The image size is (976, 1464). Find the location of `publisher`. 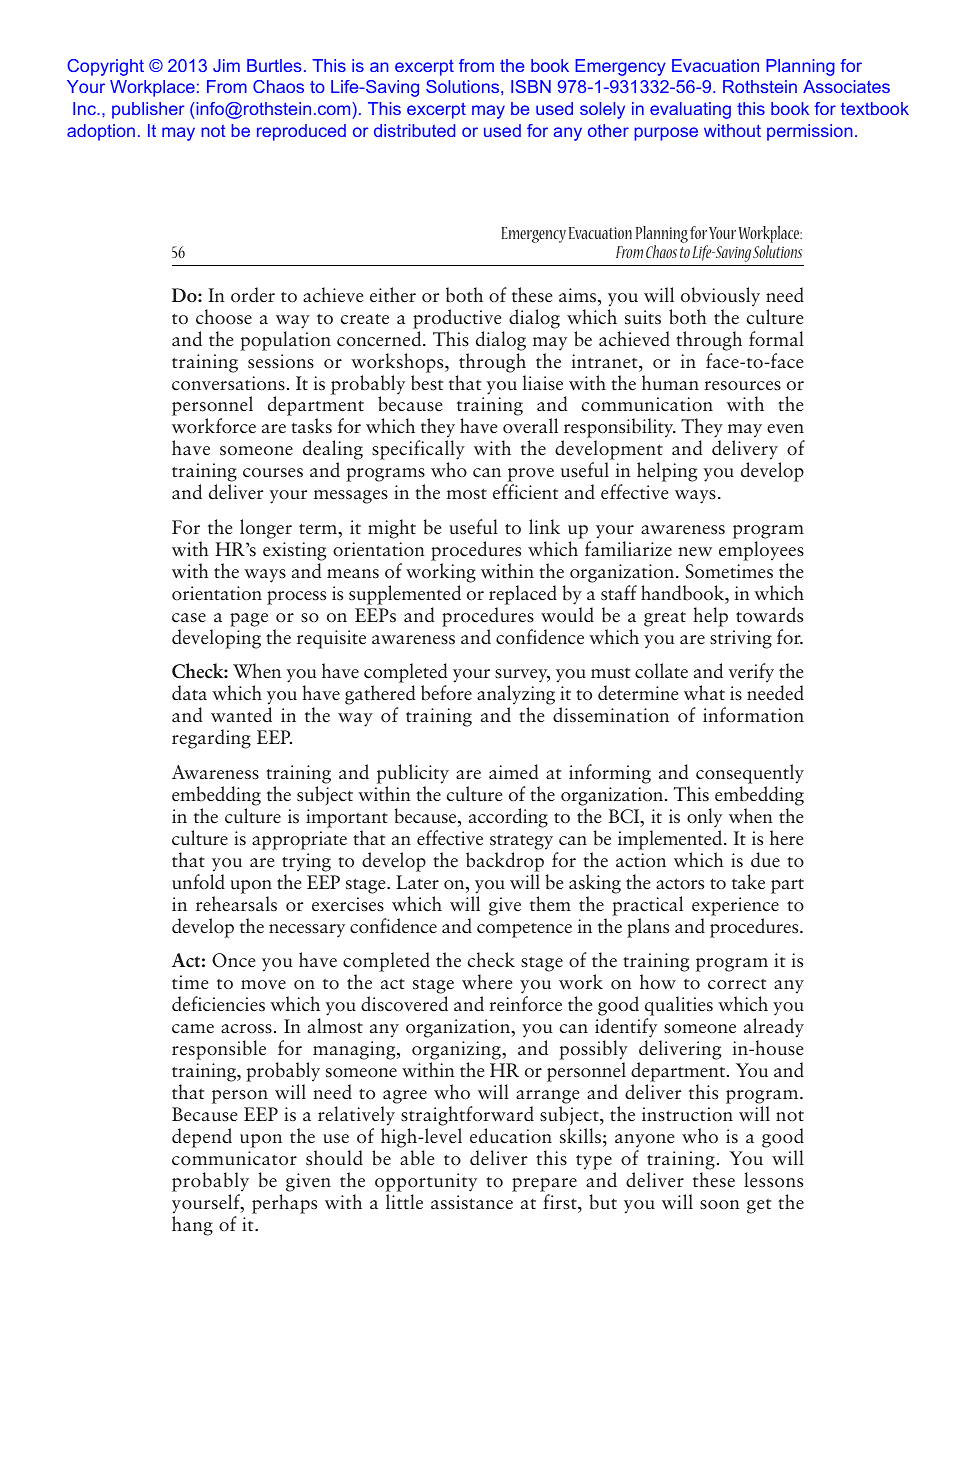

publisher is located at coordinates (148, 110).
